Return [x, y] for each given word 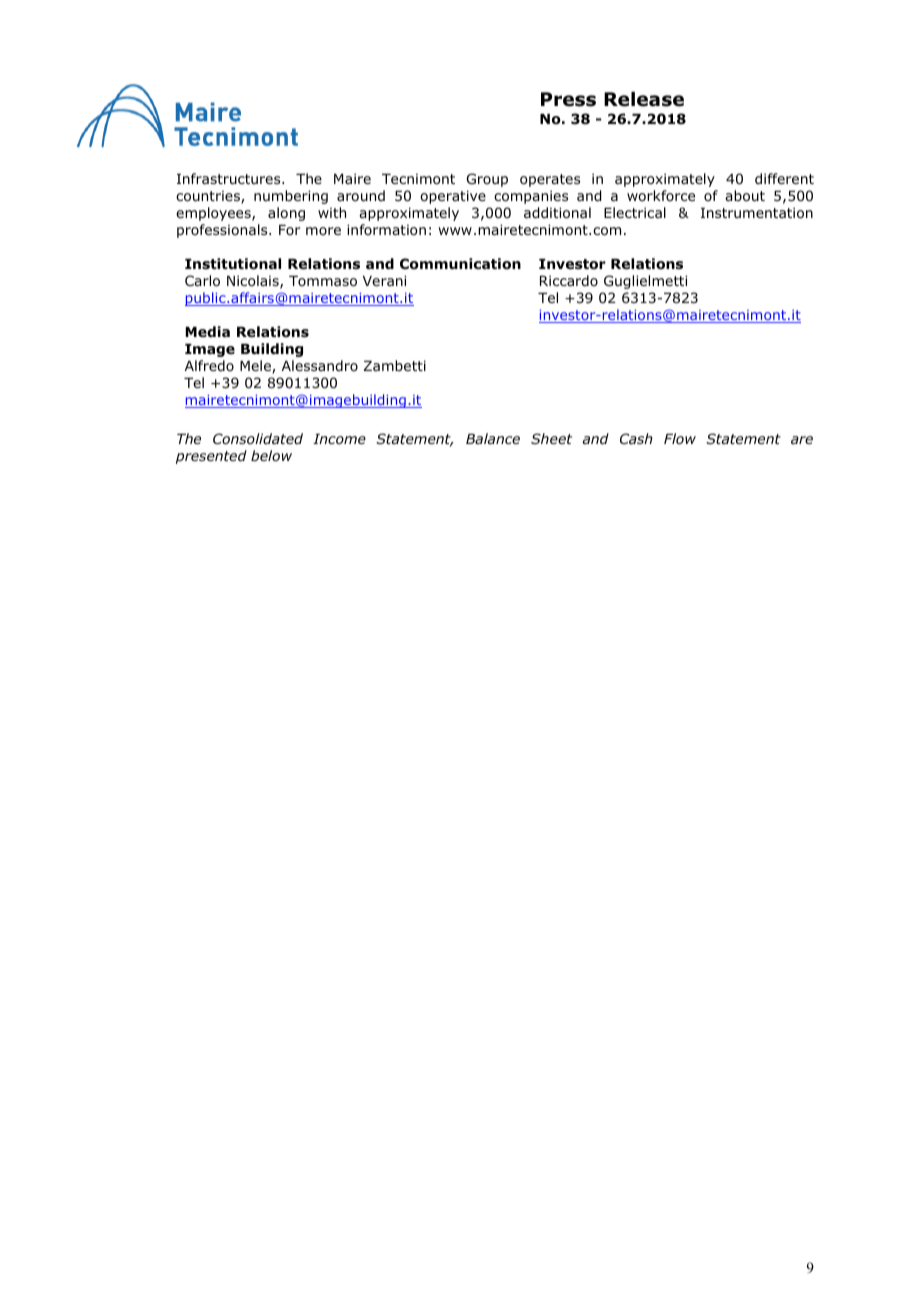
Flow [680, 438]
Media [207, 331]
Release [644, 99]
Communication [460, 264]
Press [568, 99]
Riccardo [569, 280]
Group [487, 180]
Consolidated [258, 438]
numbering [291, 197]
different [784, 178]
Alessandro [320, 365]
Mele [256, 367]
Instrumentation [757, 213]
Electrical [635, 212]
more [323, 231]
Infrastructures [230, 178]
